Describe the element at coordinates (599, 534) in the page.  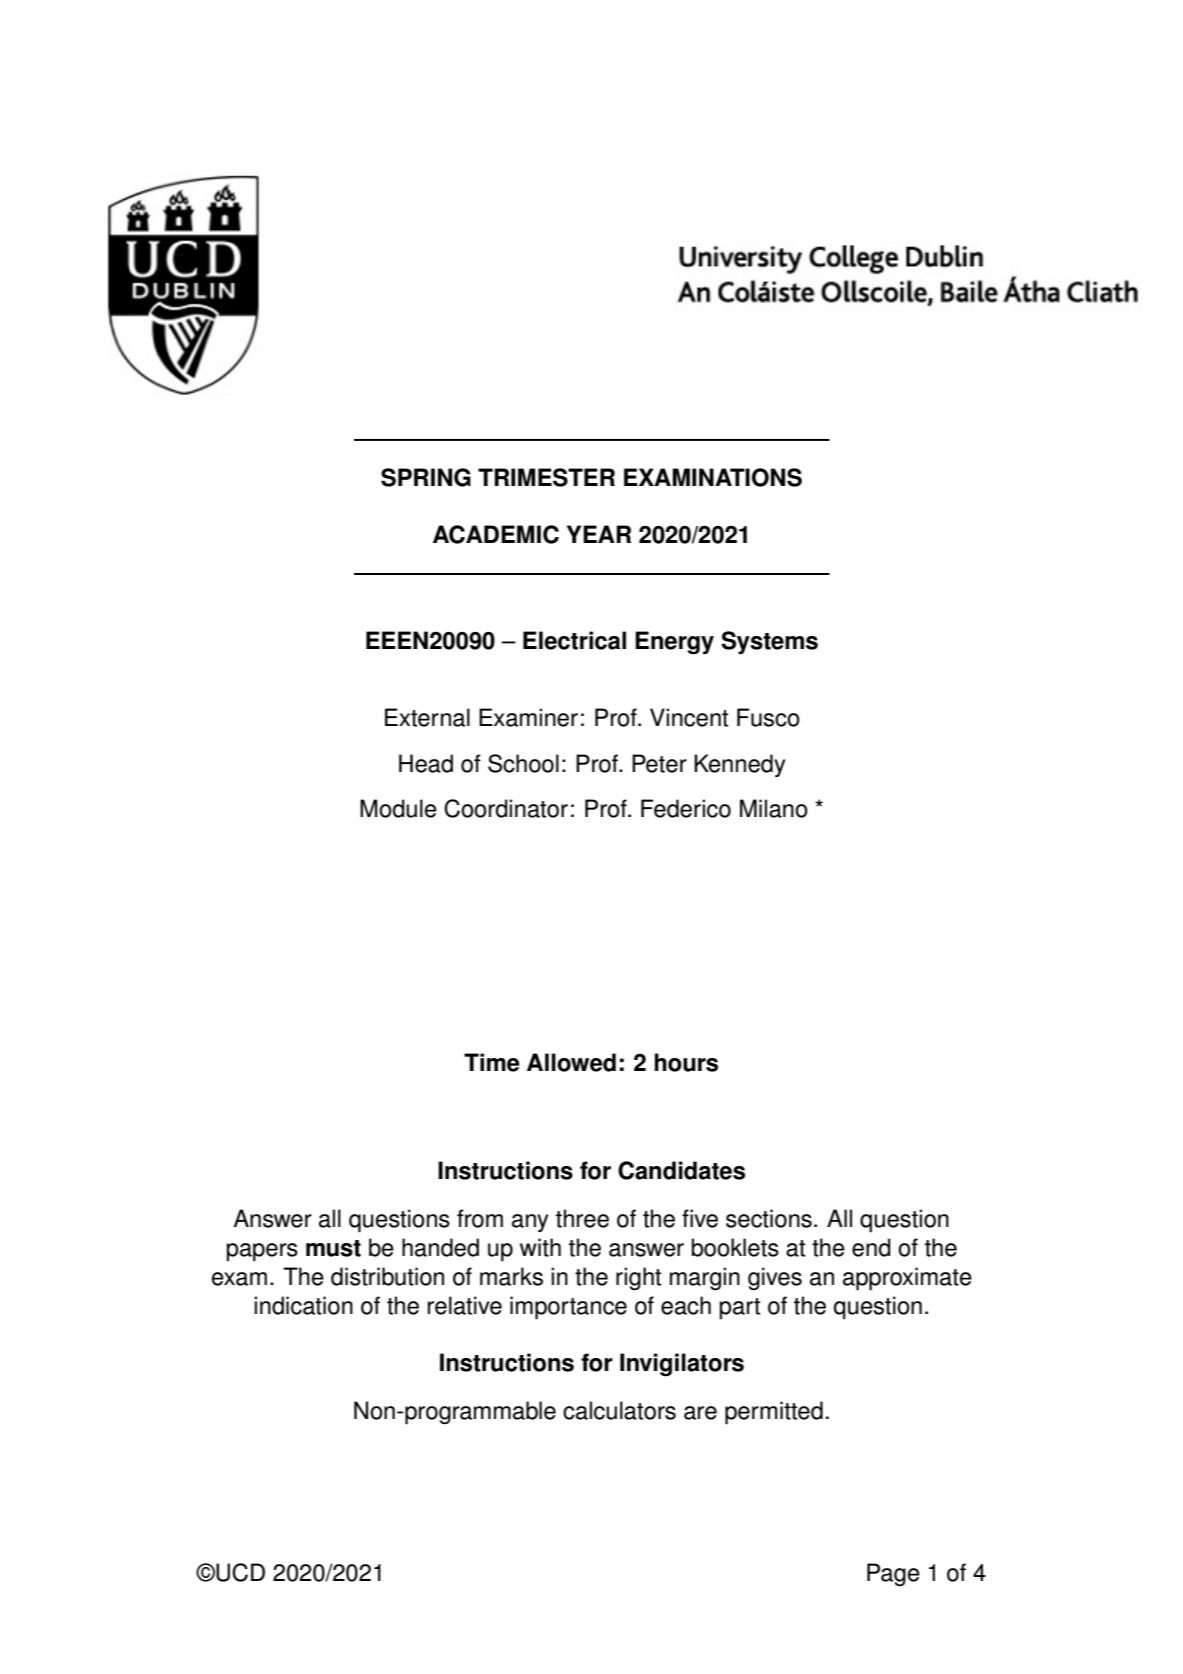
I see `YEAR` at that location.
